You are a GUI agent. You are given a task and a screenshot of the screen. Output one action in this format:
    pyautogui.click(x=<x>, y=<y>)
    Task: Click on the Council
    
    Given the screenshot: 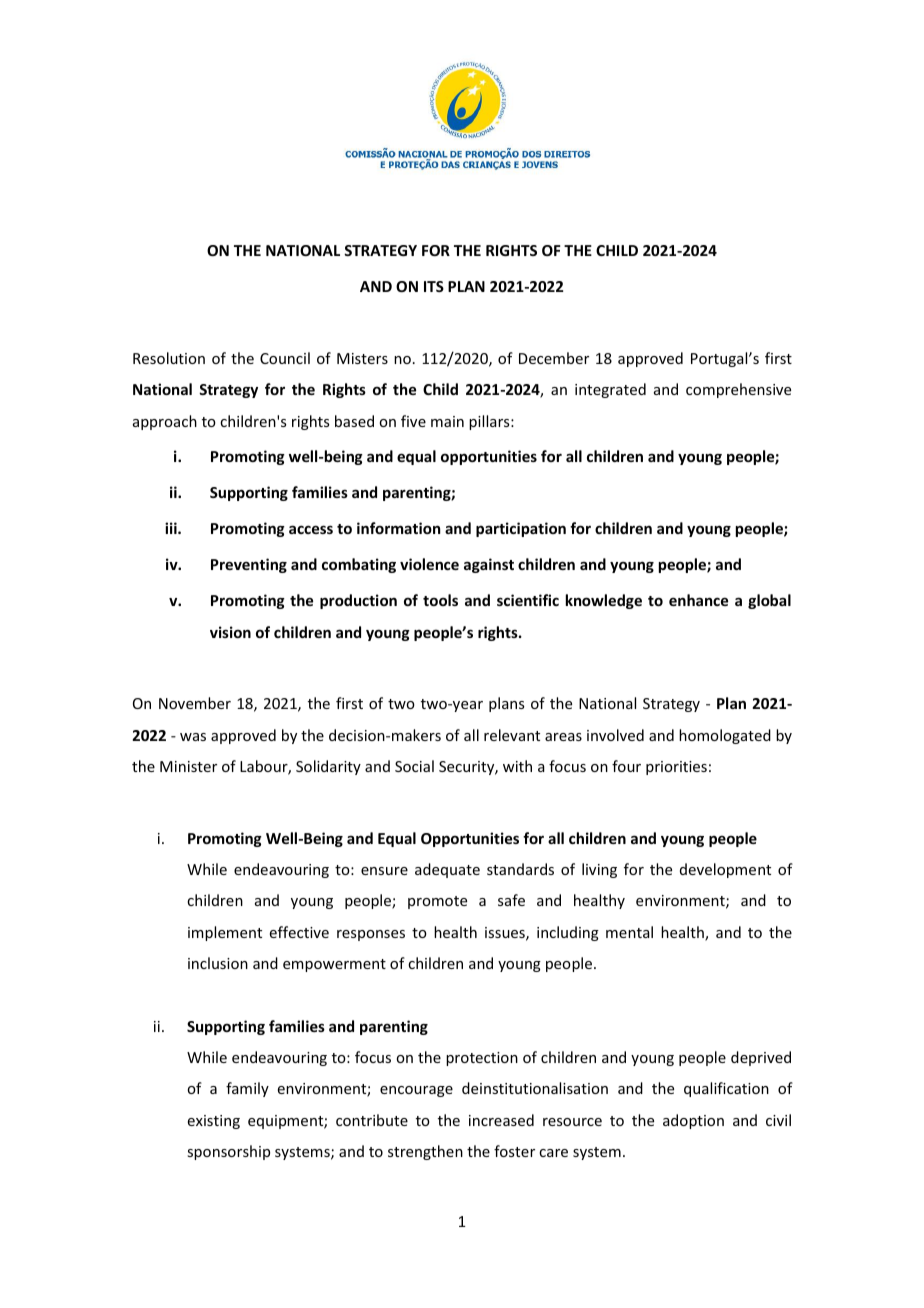 What is the action you would take?
    pyautogui.click(x=285, y=358)
